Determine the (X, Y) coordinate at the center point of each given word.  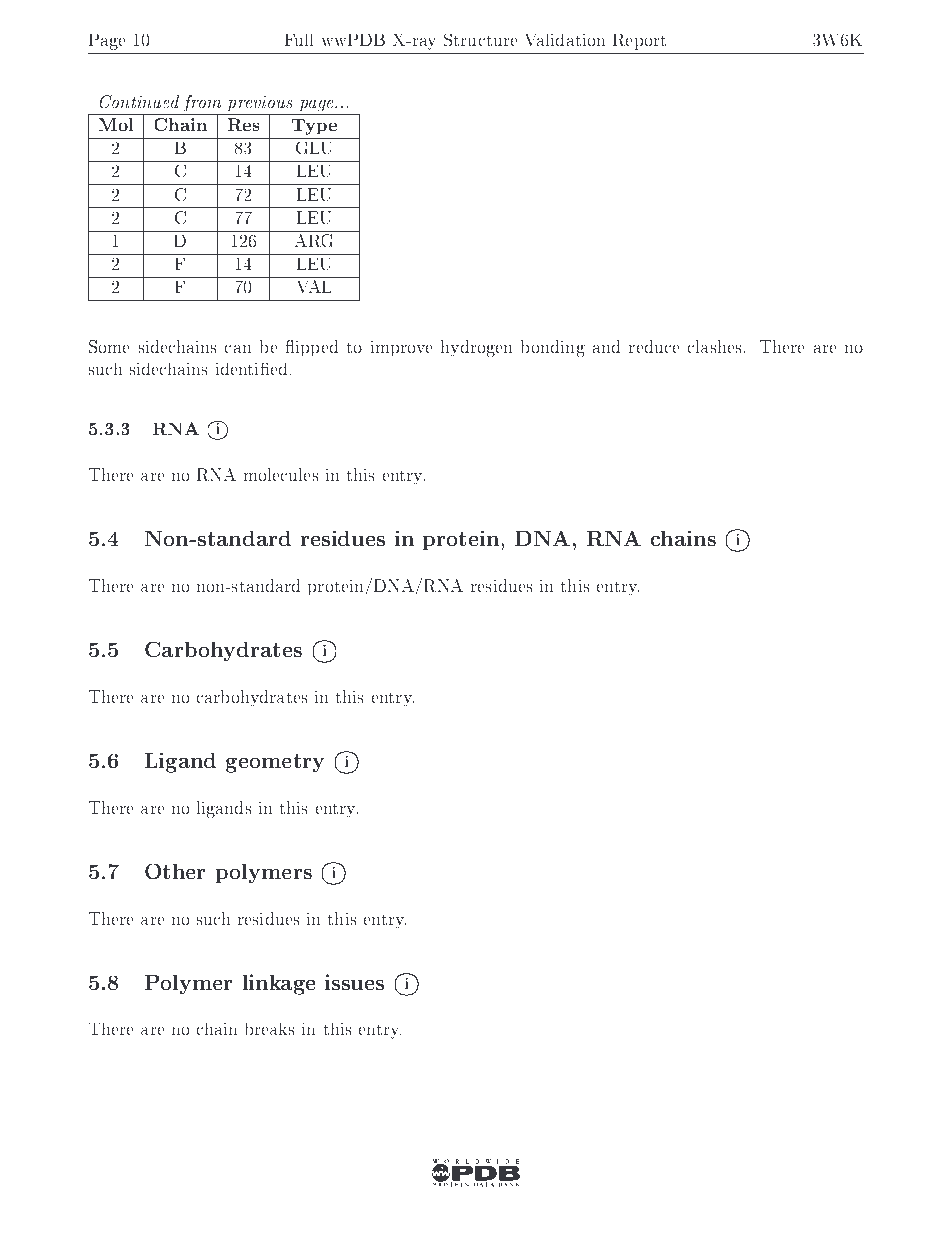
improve (401, 348)
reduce (654, 346)
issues (354, 982)
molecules (281, 474)
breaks (270, 1029)
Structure (480, 40)
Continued (139, 101)
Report (639, 42)
